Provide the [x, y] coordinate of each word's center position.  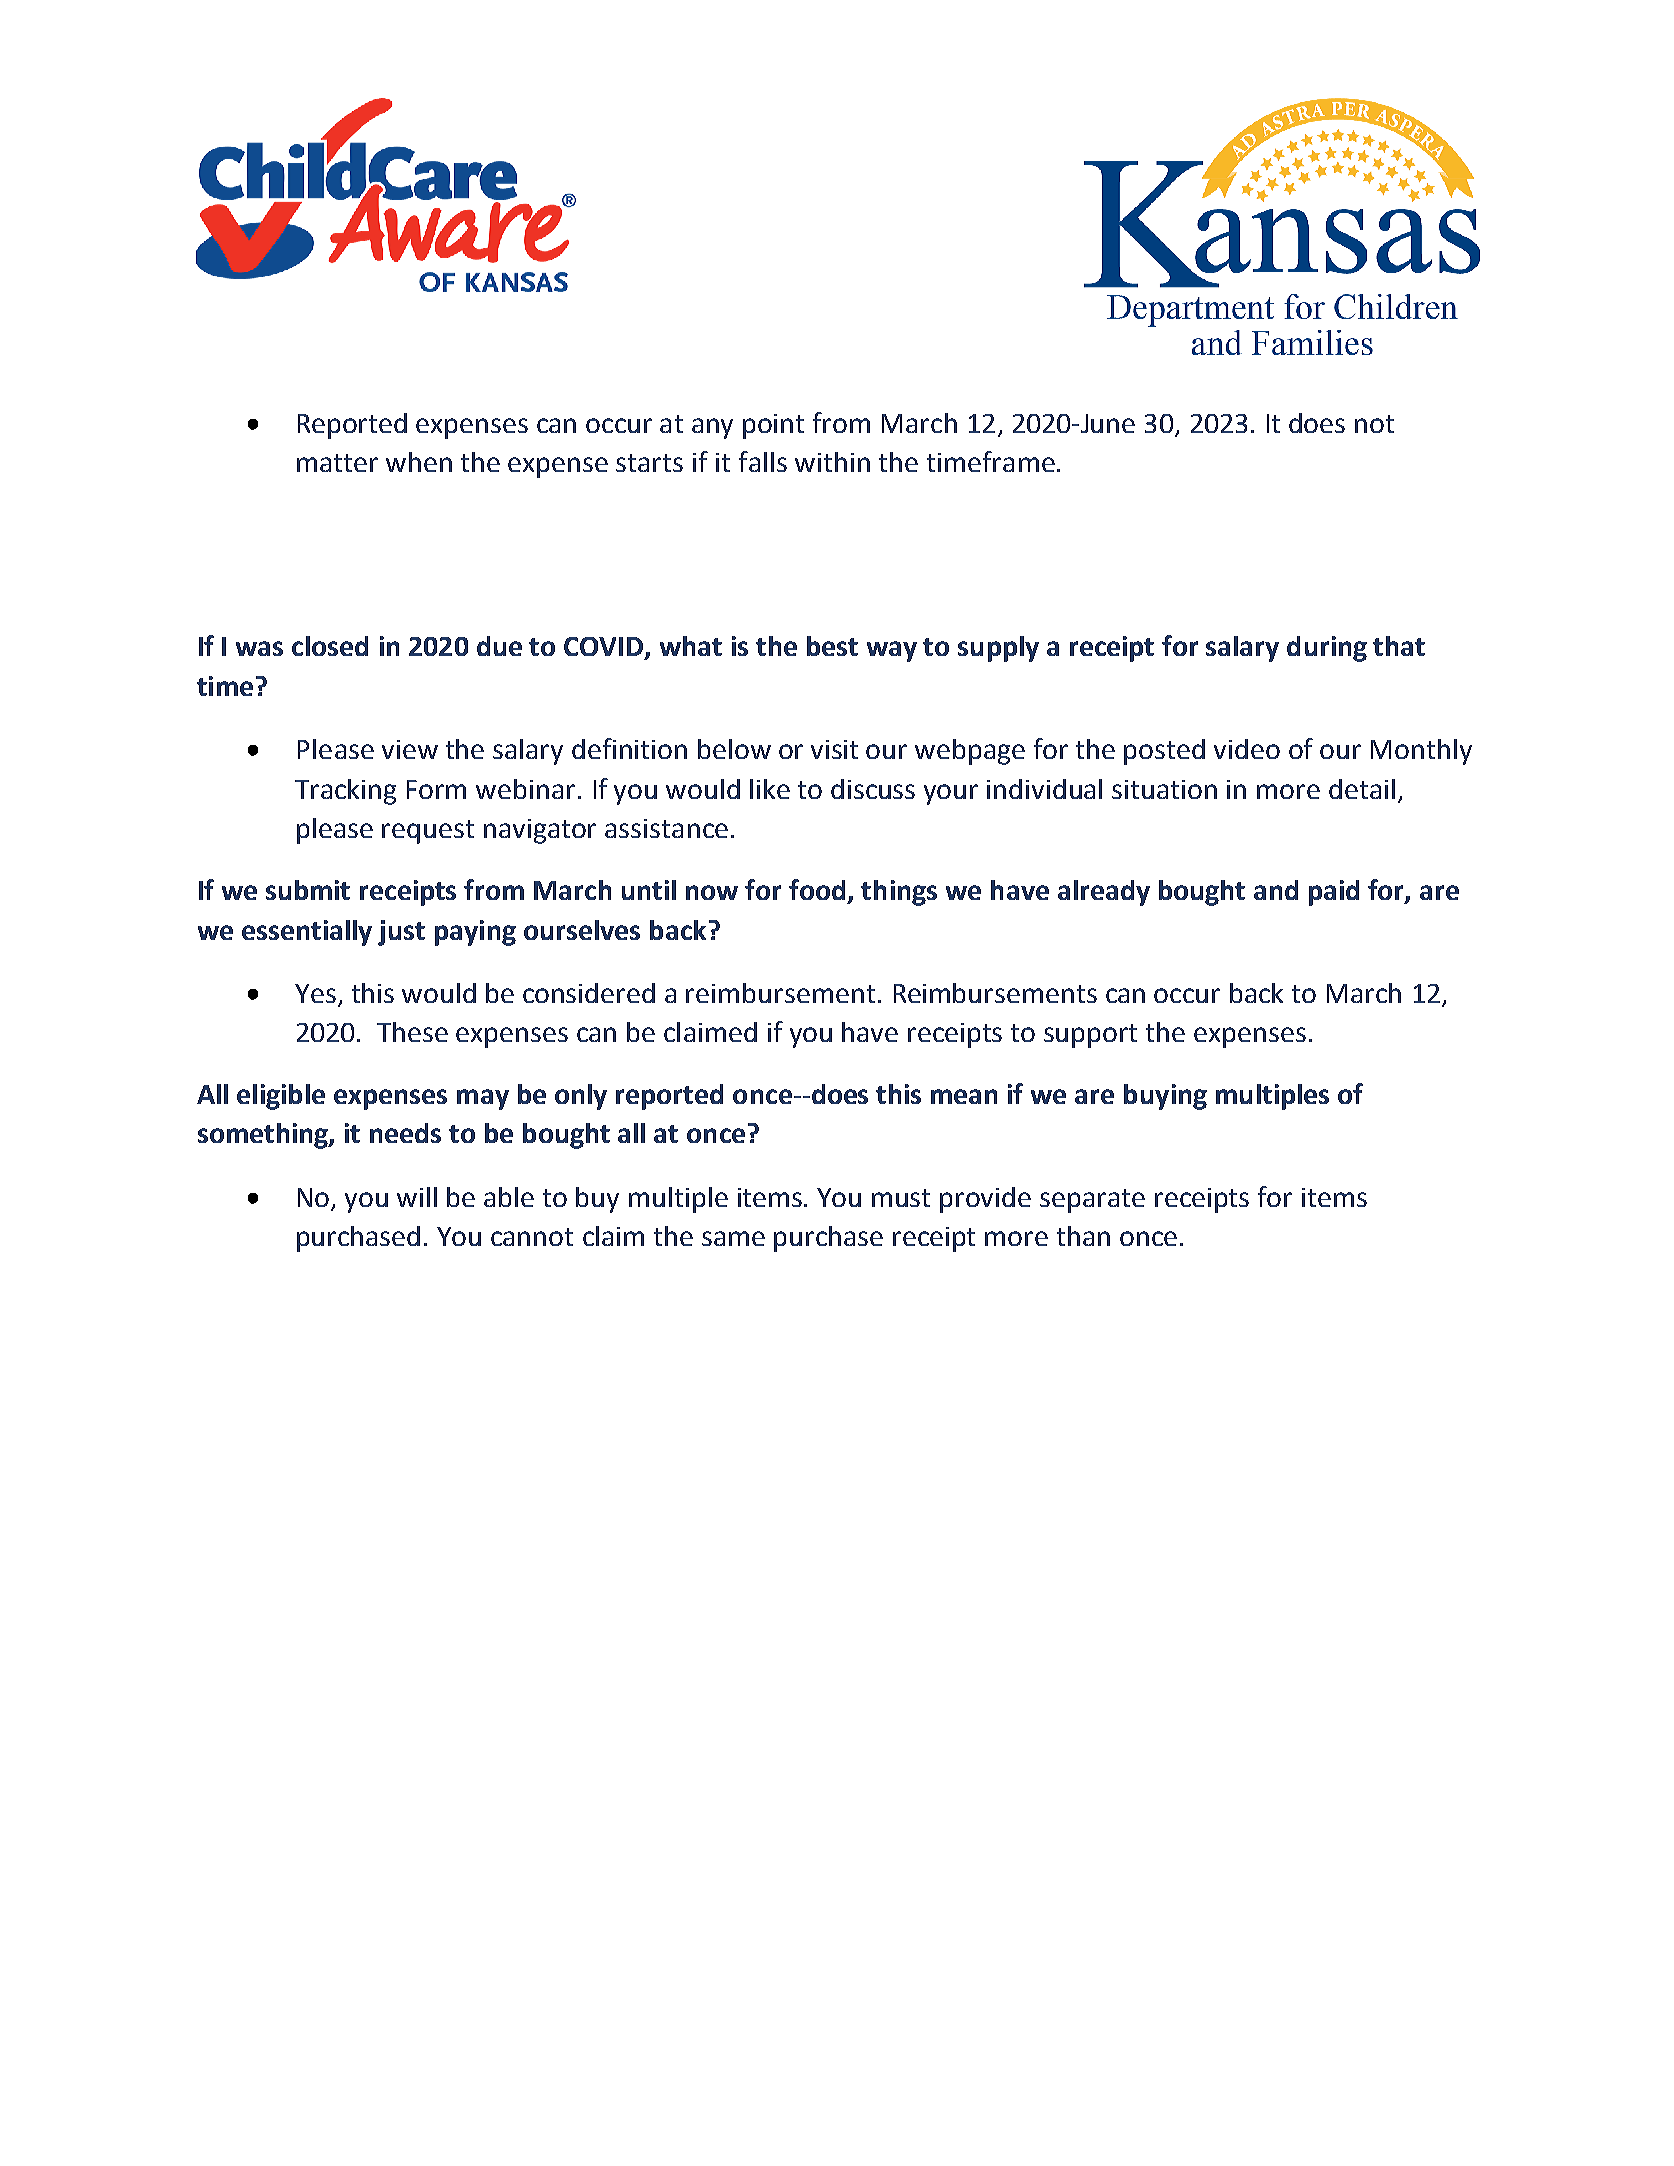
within [832, 462]
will [417, 1197]
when [419, 462]
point [773, 426]
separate [1092, 1201]
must [901, 1198]
